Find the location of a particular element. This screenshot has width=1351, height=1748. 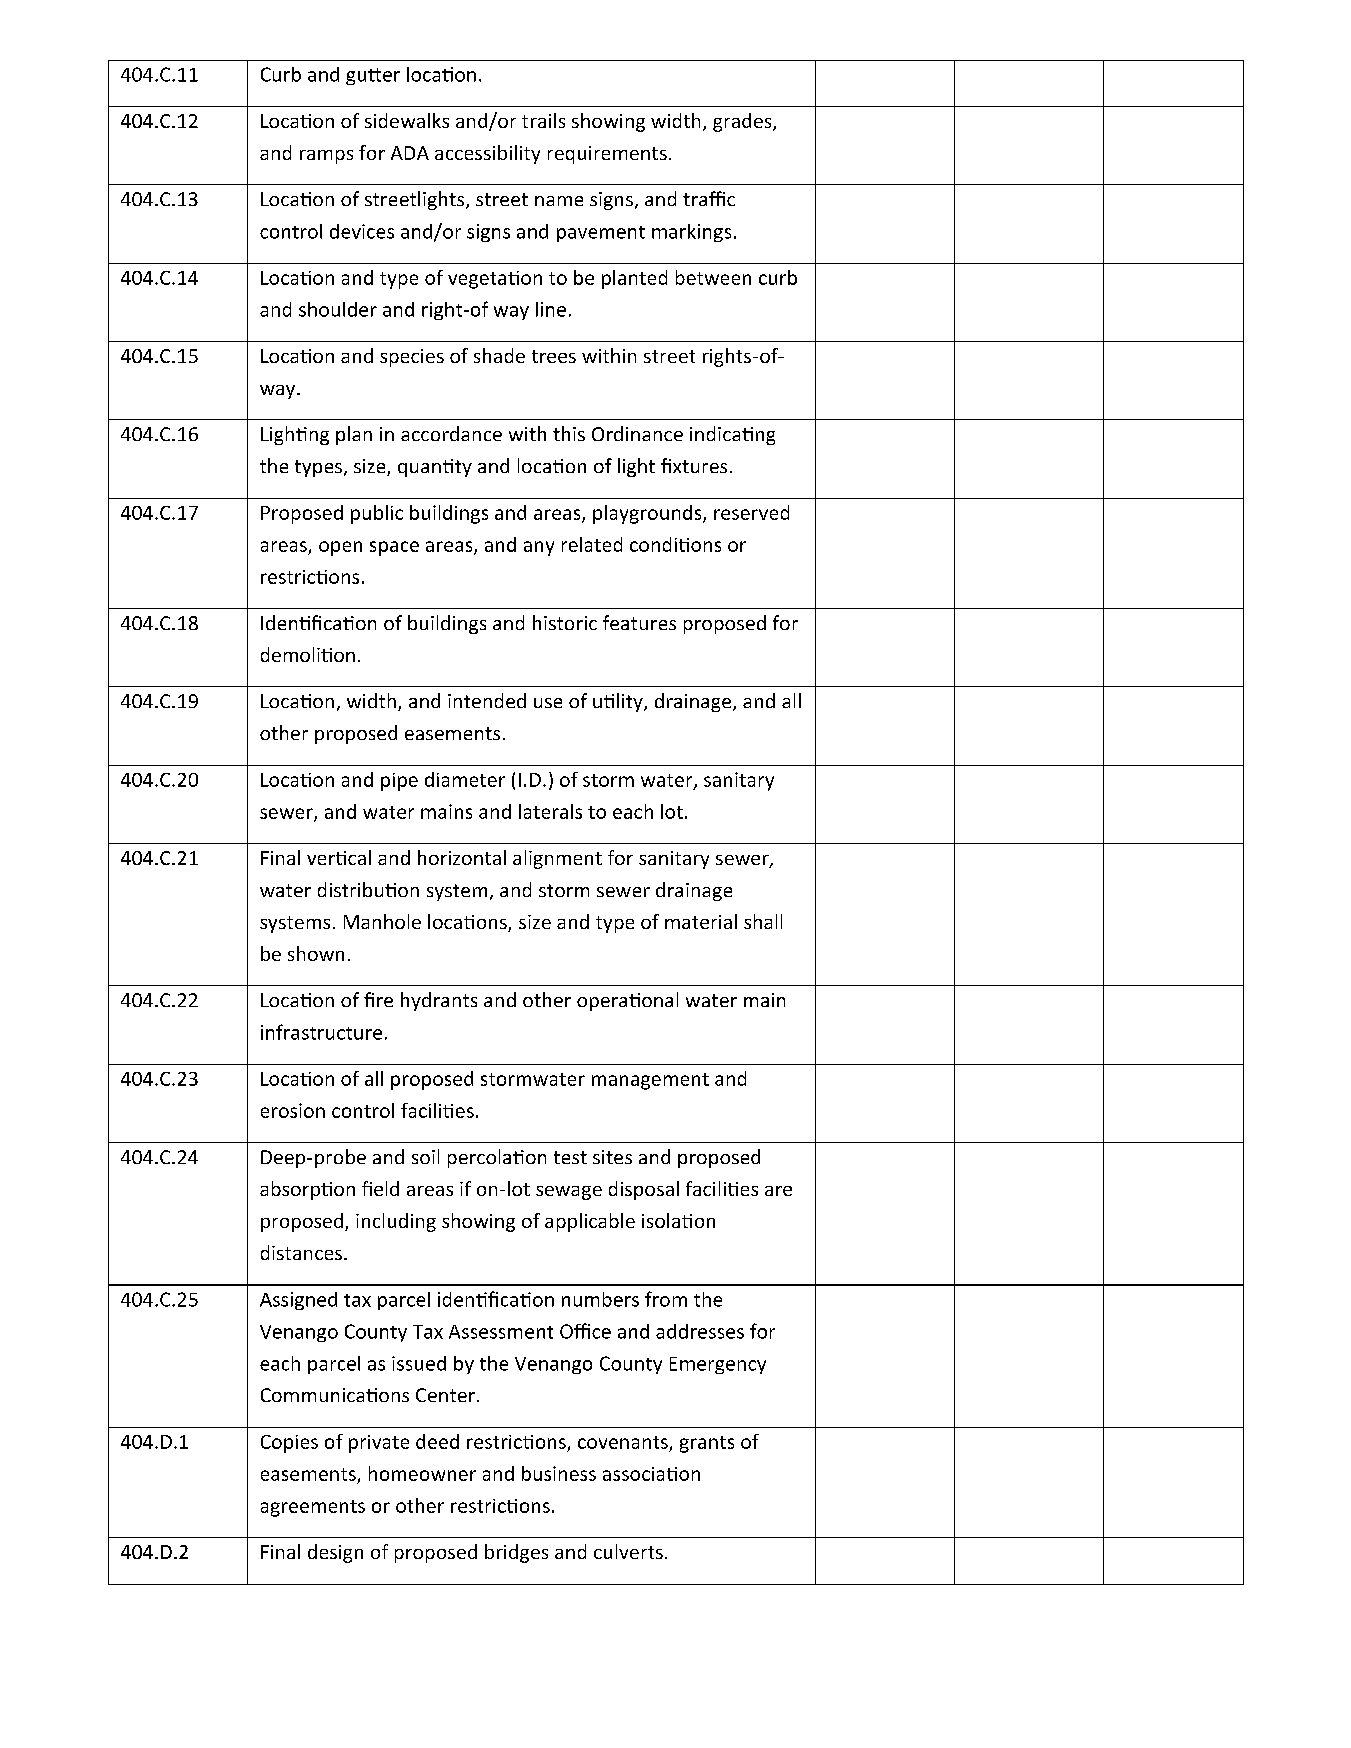

vertical is located at coordinates (339, 857).
